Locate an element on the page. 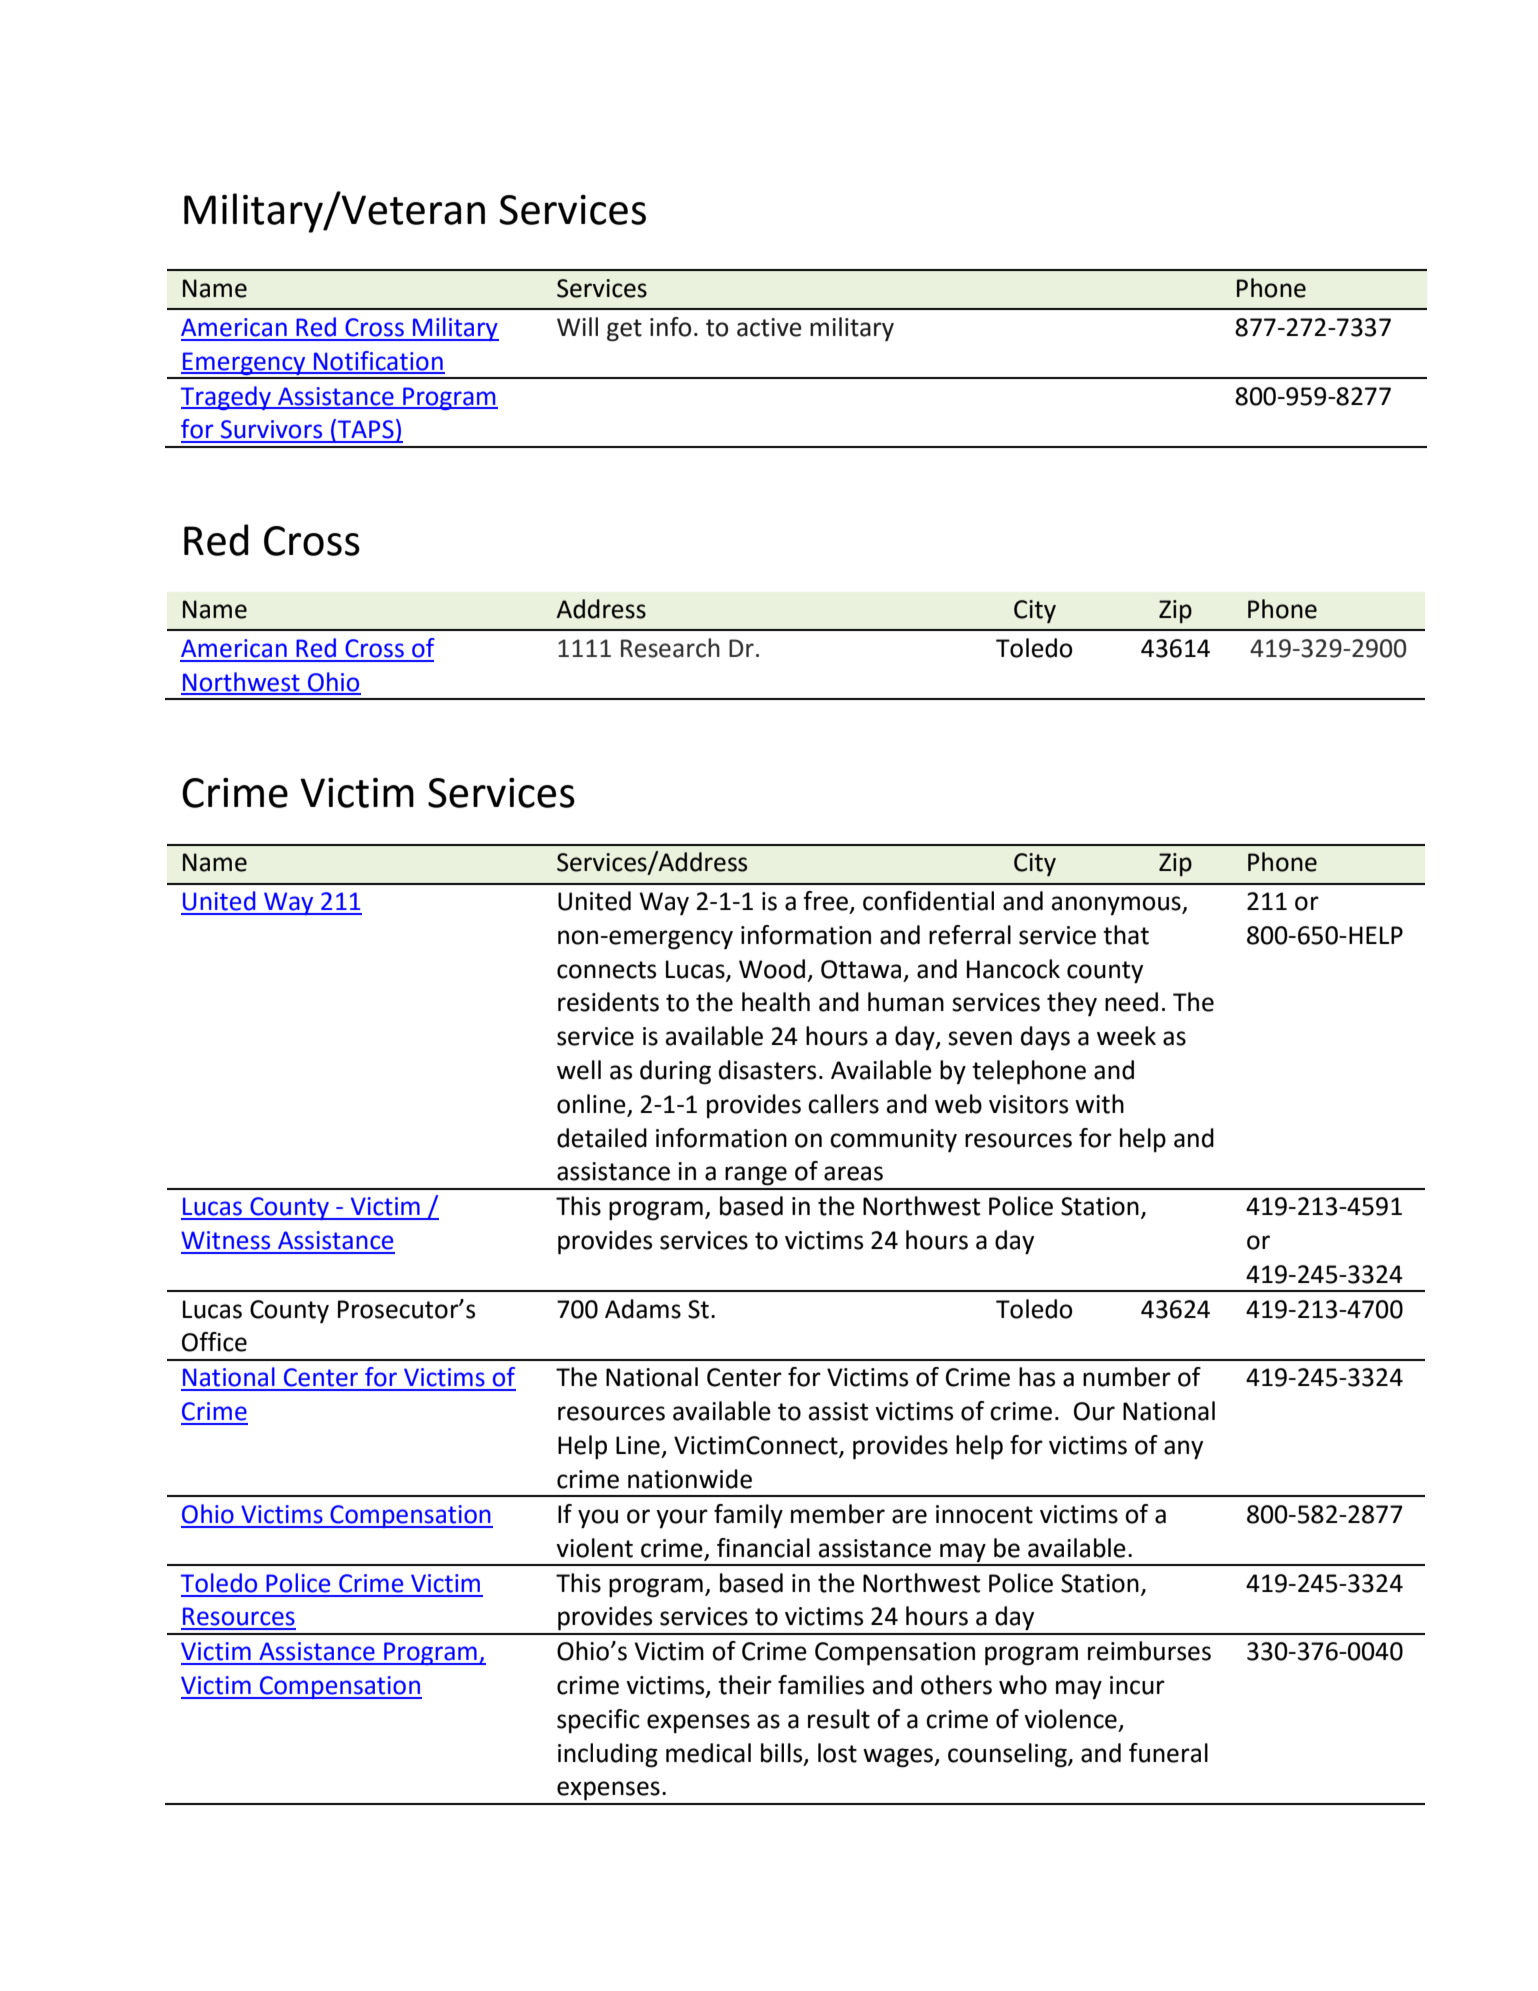 Image resolution: width=1538 pixels, height=1991 pixels. detailed is located at coordinates (602, 1138).
